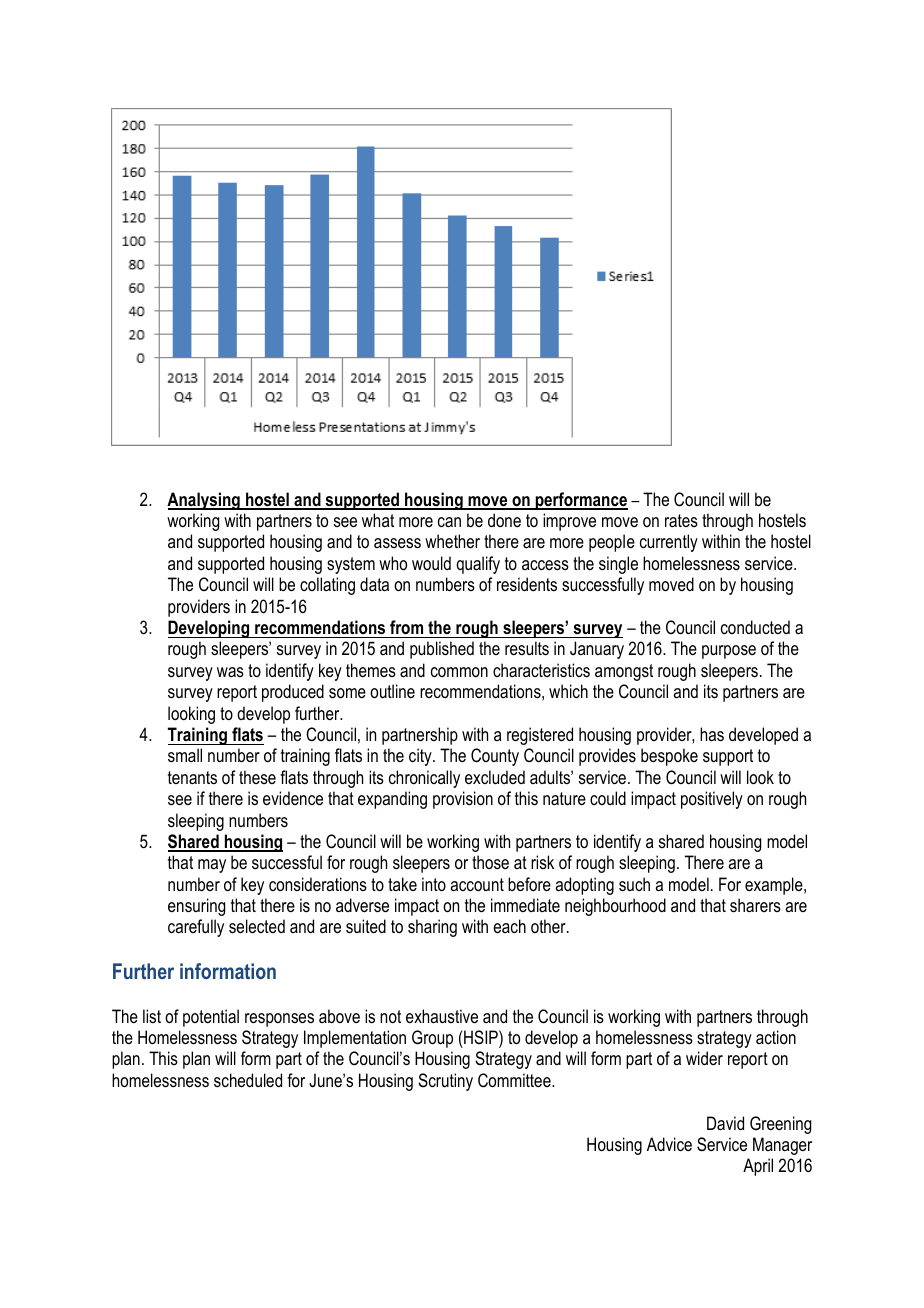  What do you see at coordinates (445, 1082) in the screenshot?
I see `Scrutiny` at bounding box center [445, 1082].
